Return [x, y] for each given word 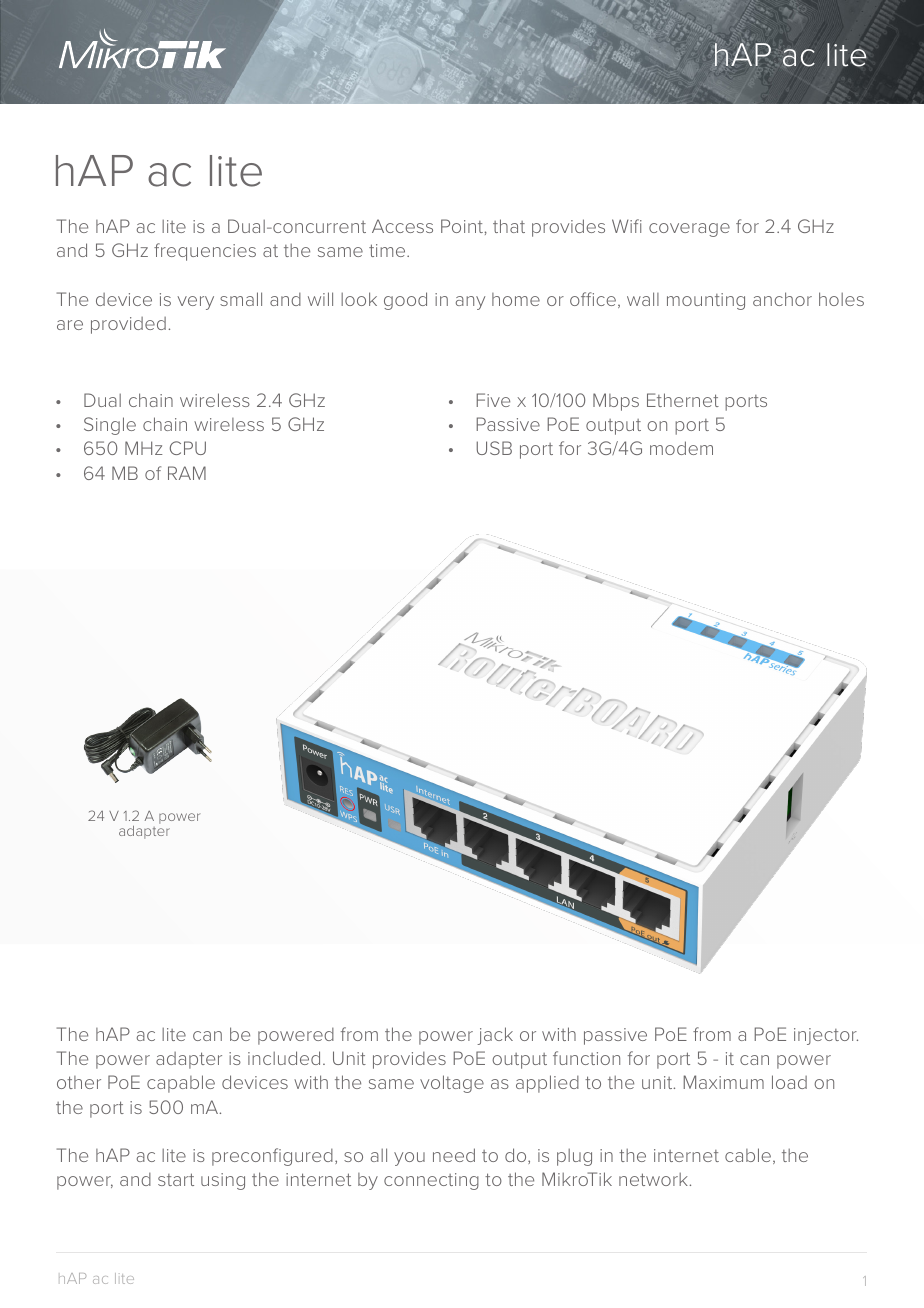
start [176, 1179]
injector [826, 1036]
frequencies [205, 252]
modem [681, 448]
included [284, 1058]
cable [748, 1155]
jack [495, 1036]
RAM [187, 473]
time [388, 250]
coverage [689, 230]
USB [494, 448]
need [454, 1155]
